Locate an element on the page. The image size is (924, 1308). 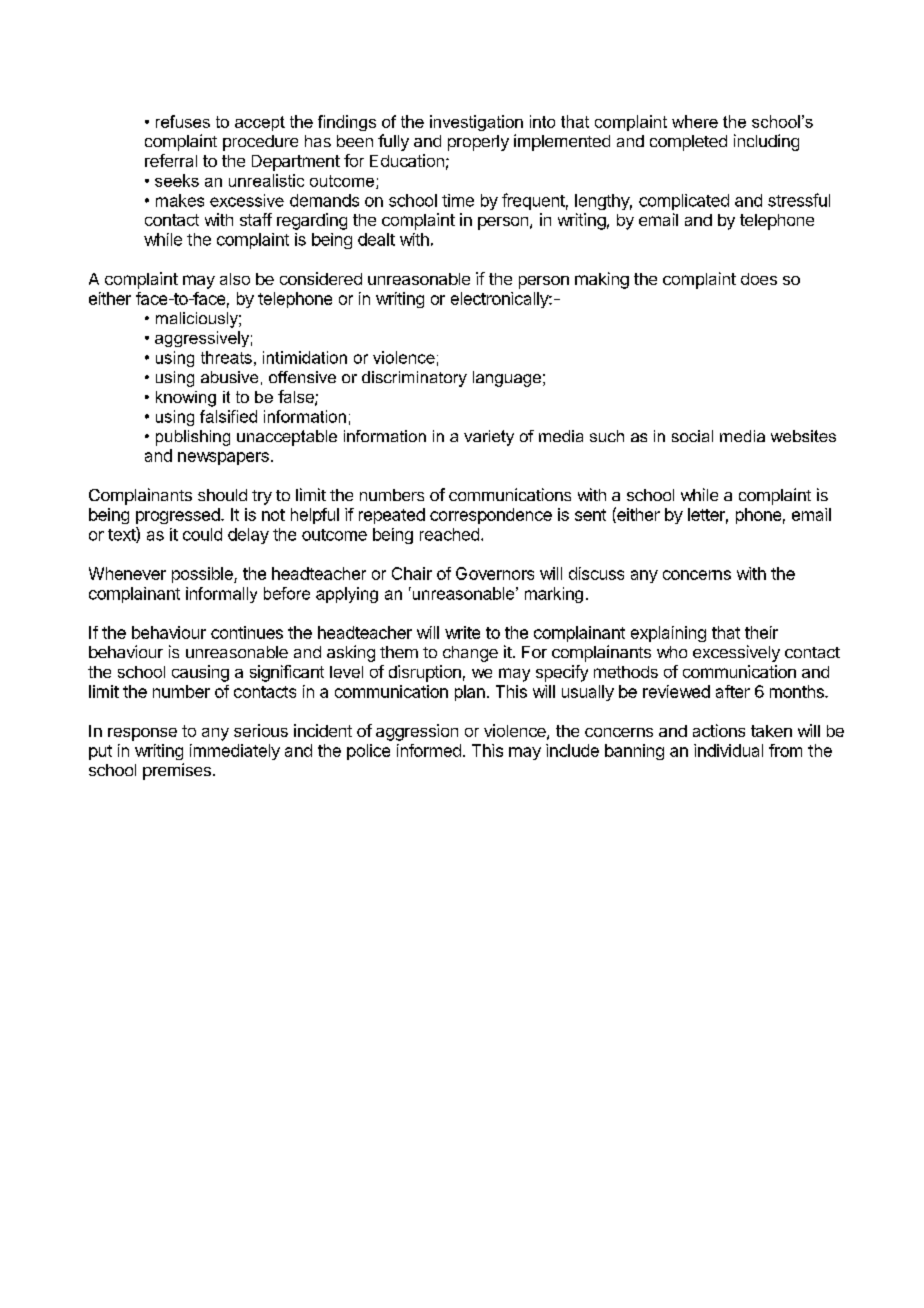
premises is located at coordinates (177, 771).
